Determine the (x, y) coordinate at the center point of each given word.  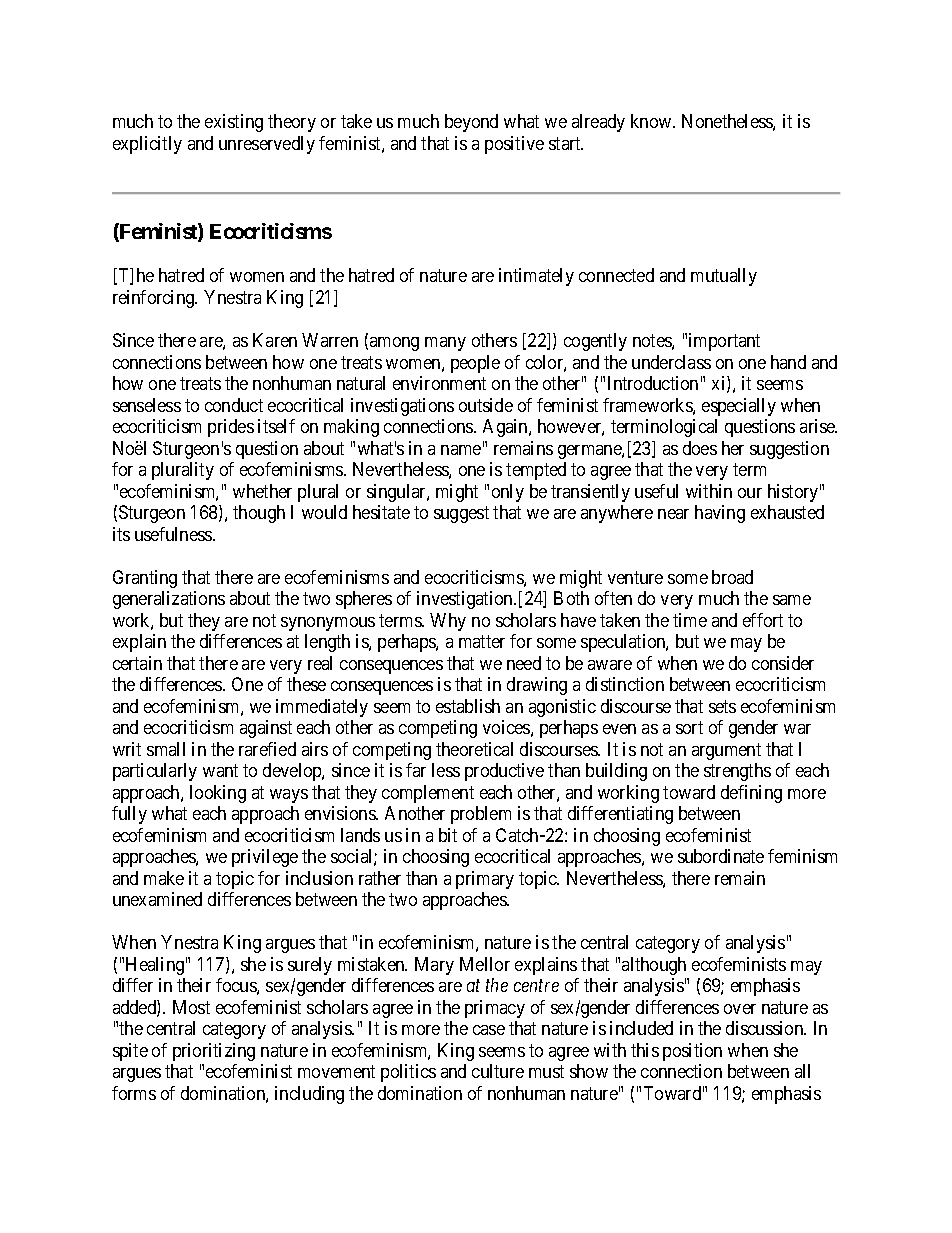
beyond (471, 123)
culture (498, 1071)
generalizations (169, 600)
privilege (265, 858)
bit (448, 835)
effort (763, 620)
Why (448, 622)
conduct (234, 405)
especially (739, 407)
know (652, 121)
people (475, 364)
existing (234, 123)
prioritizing (214, 1052)
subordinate (721, 856)
